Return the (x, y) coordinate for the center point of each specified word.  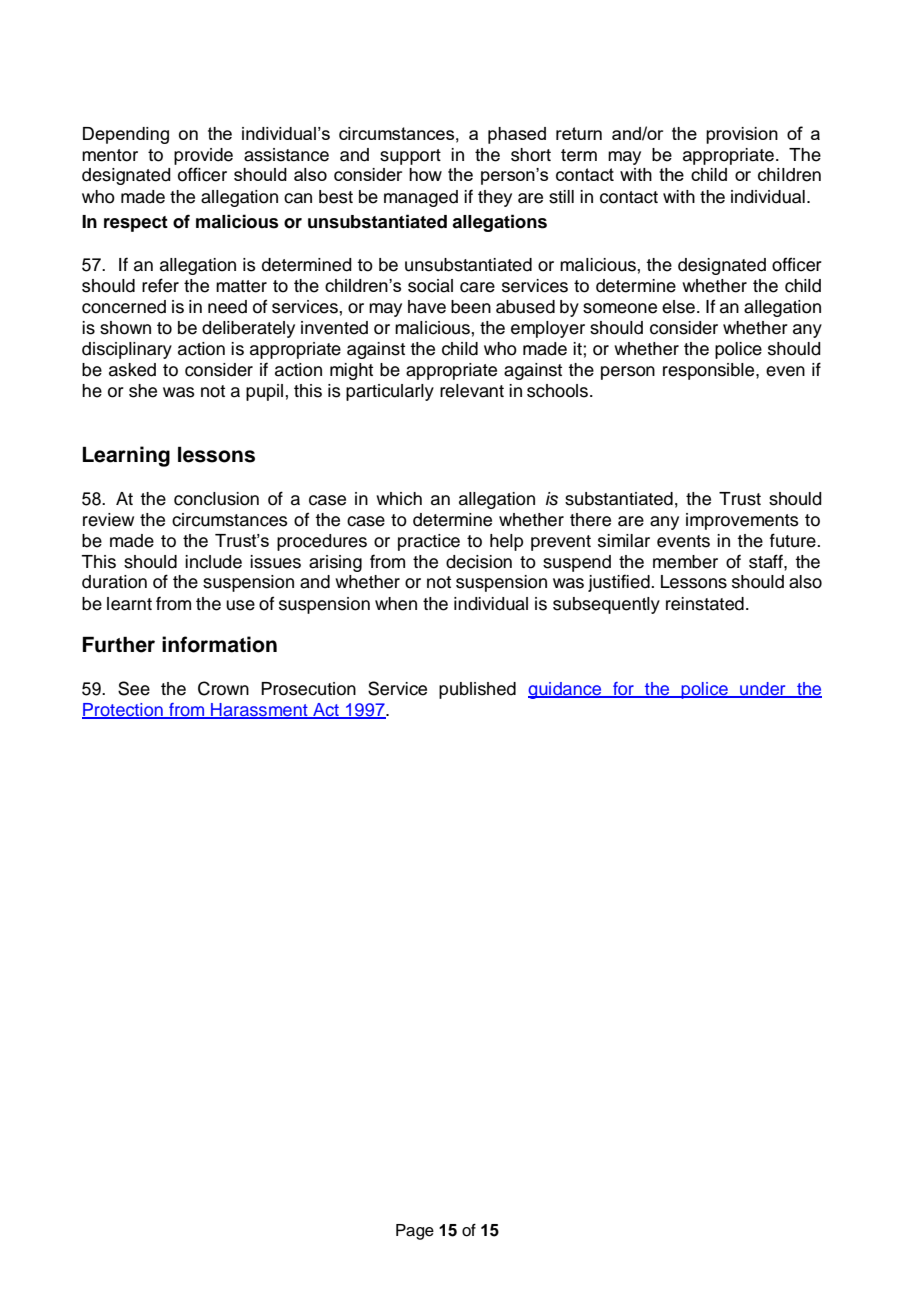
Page (415, 1232)
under (763, 690)
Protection (123, 711)
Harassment (259, 711)
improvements (742, 521)
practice (429, 542)
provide (203, 156)
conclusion (216, 499)
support (410, 157)
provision (742, 135)
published (477, 690)
